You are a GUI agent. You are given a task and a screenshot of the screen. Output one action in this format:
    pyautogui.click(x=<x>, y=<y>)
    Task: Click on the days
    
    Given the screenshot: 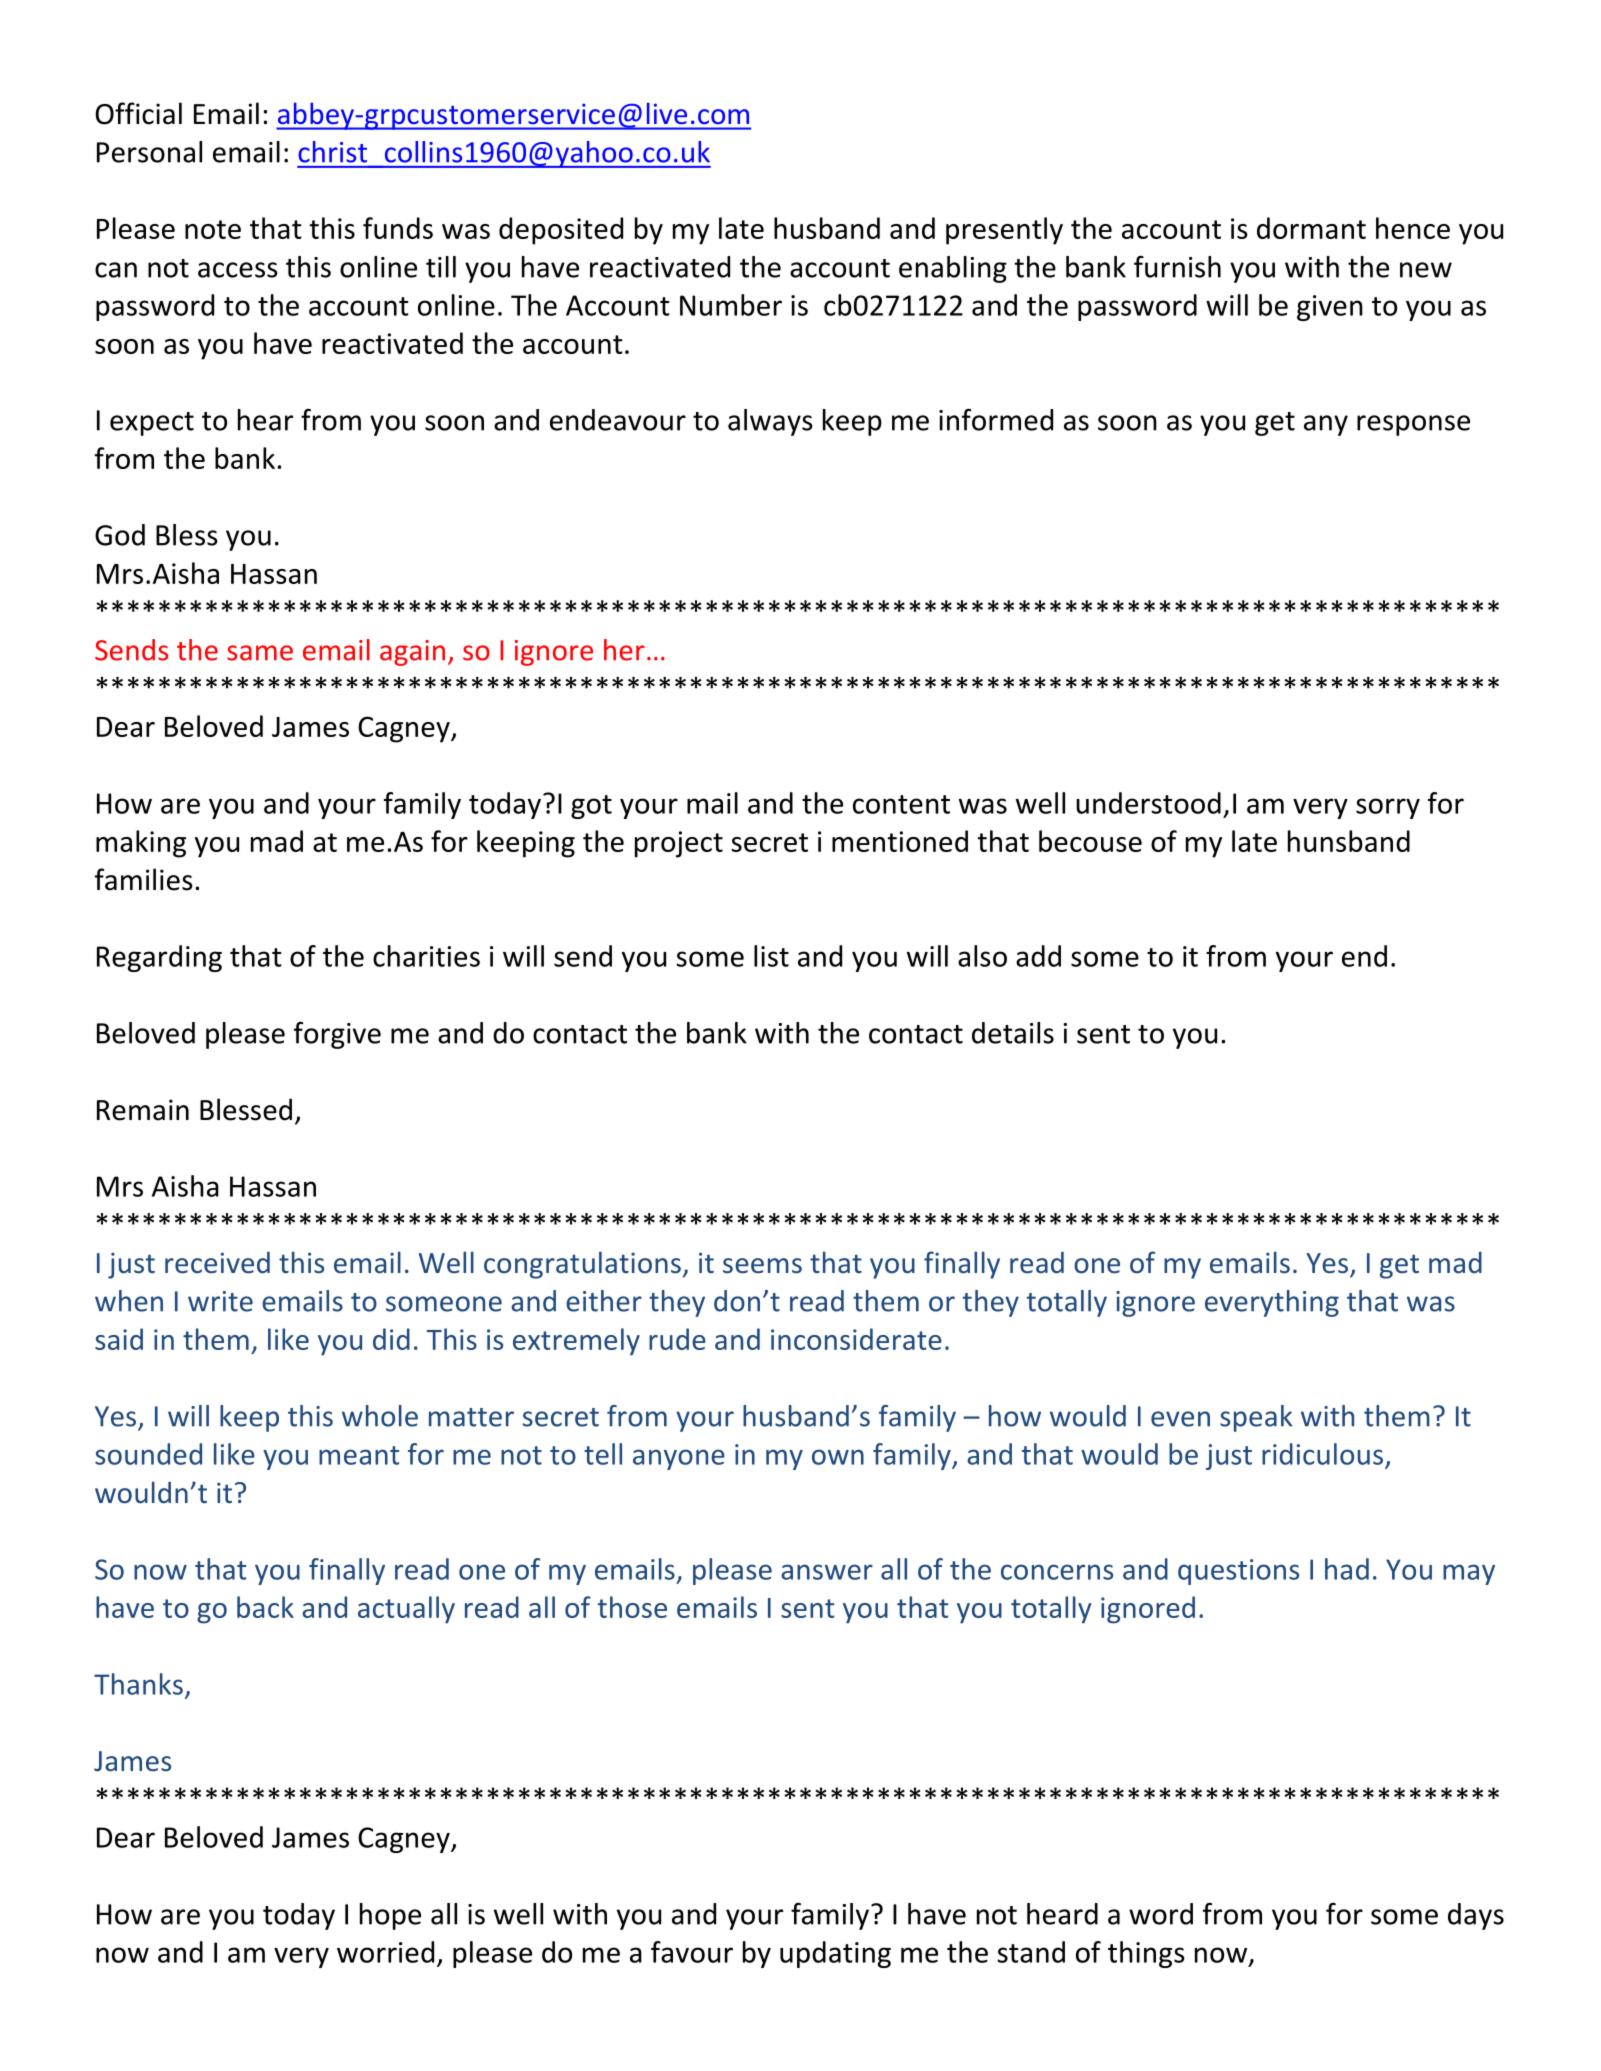 What is the action you would take?
    pyautogui.click(x=1476, y=1916)
